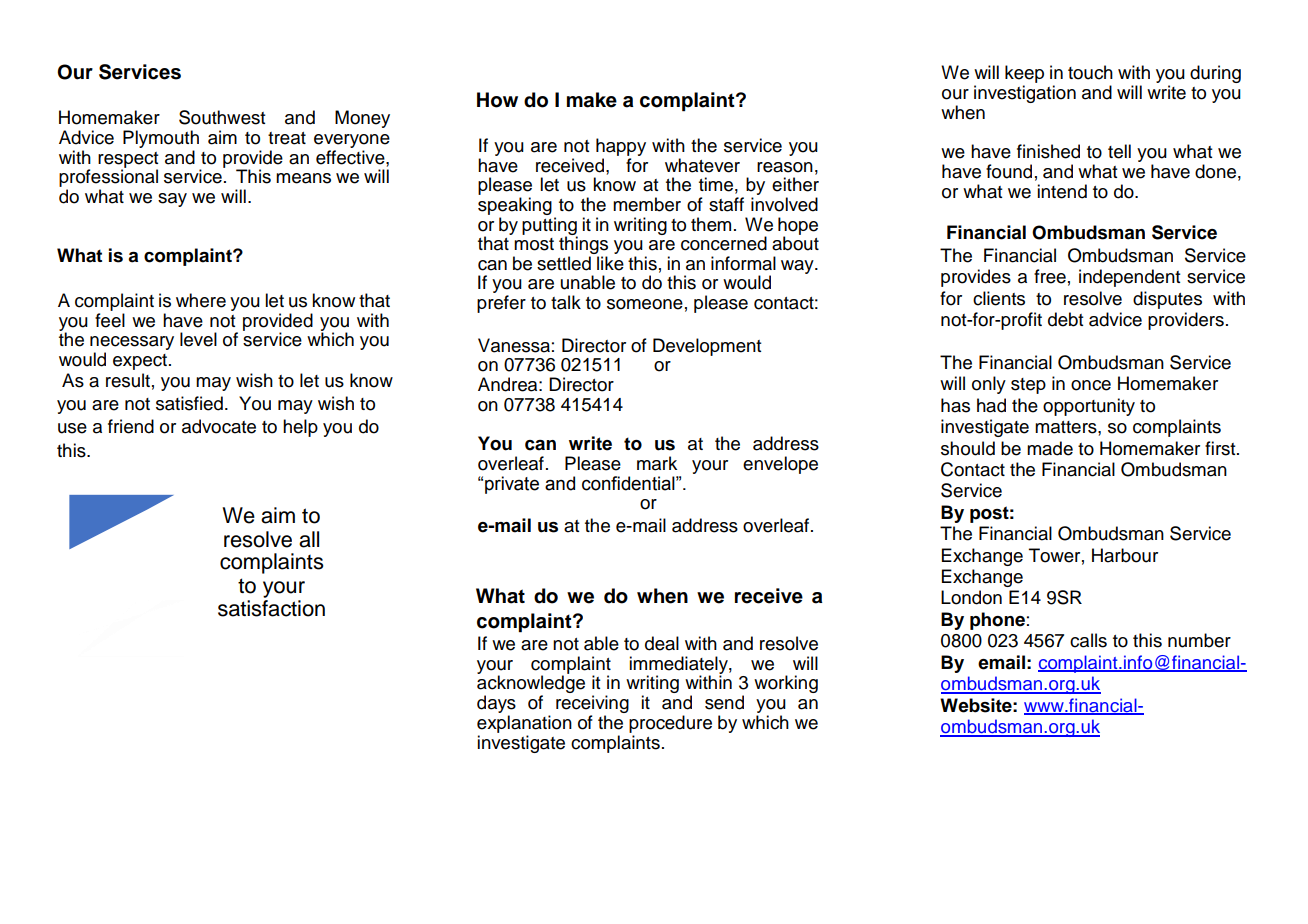  What do you see at coordinates (1089, 407) in the screenshot?
I see `opportunity` at bounding box center [1089, 407].
